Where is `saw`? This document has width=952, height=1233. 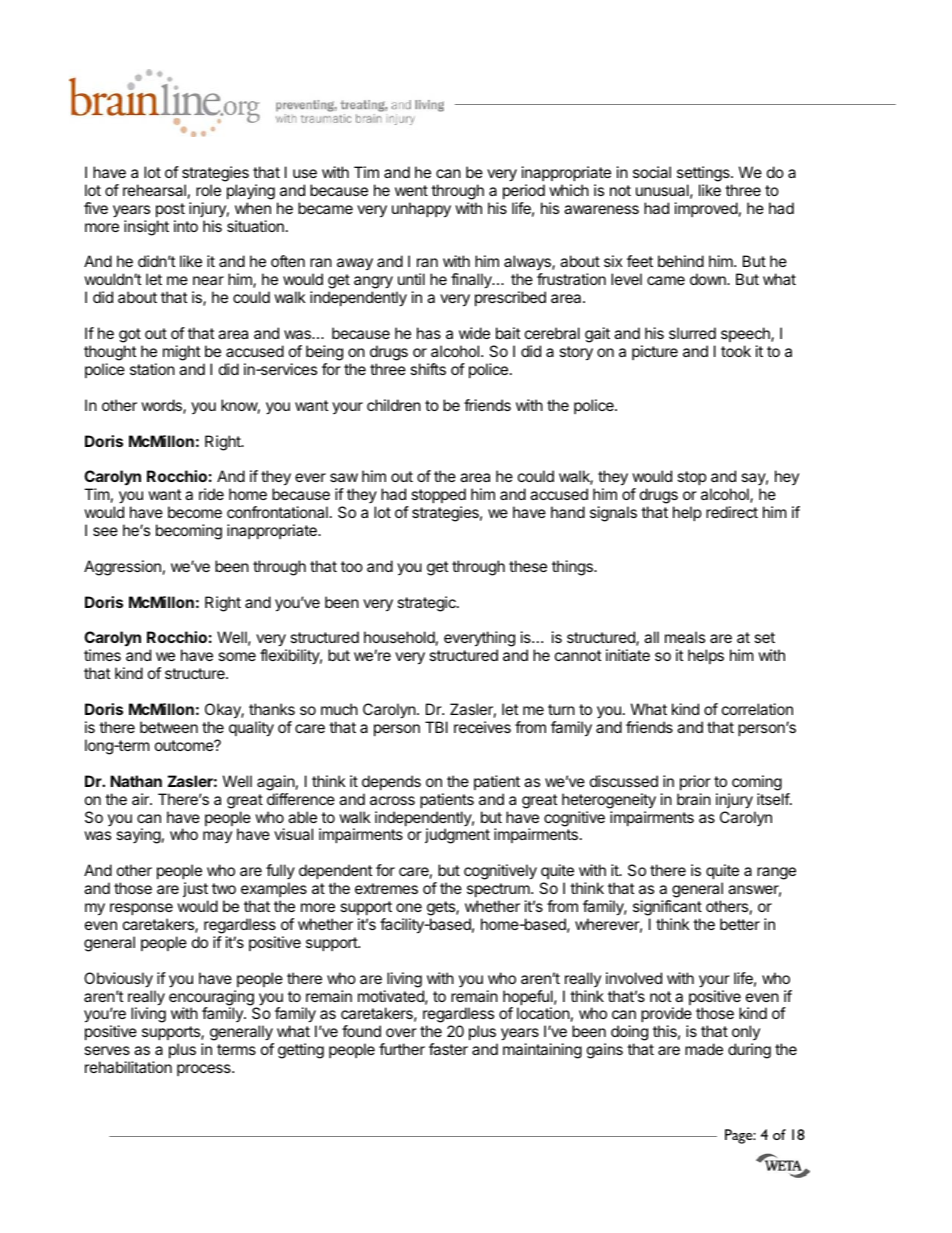 saw is located at coordinates (344, 477).
